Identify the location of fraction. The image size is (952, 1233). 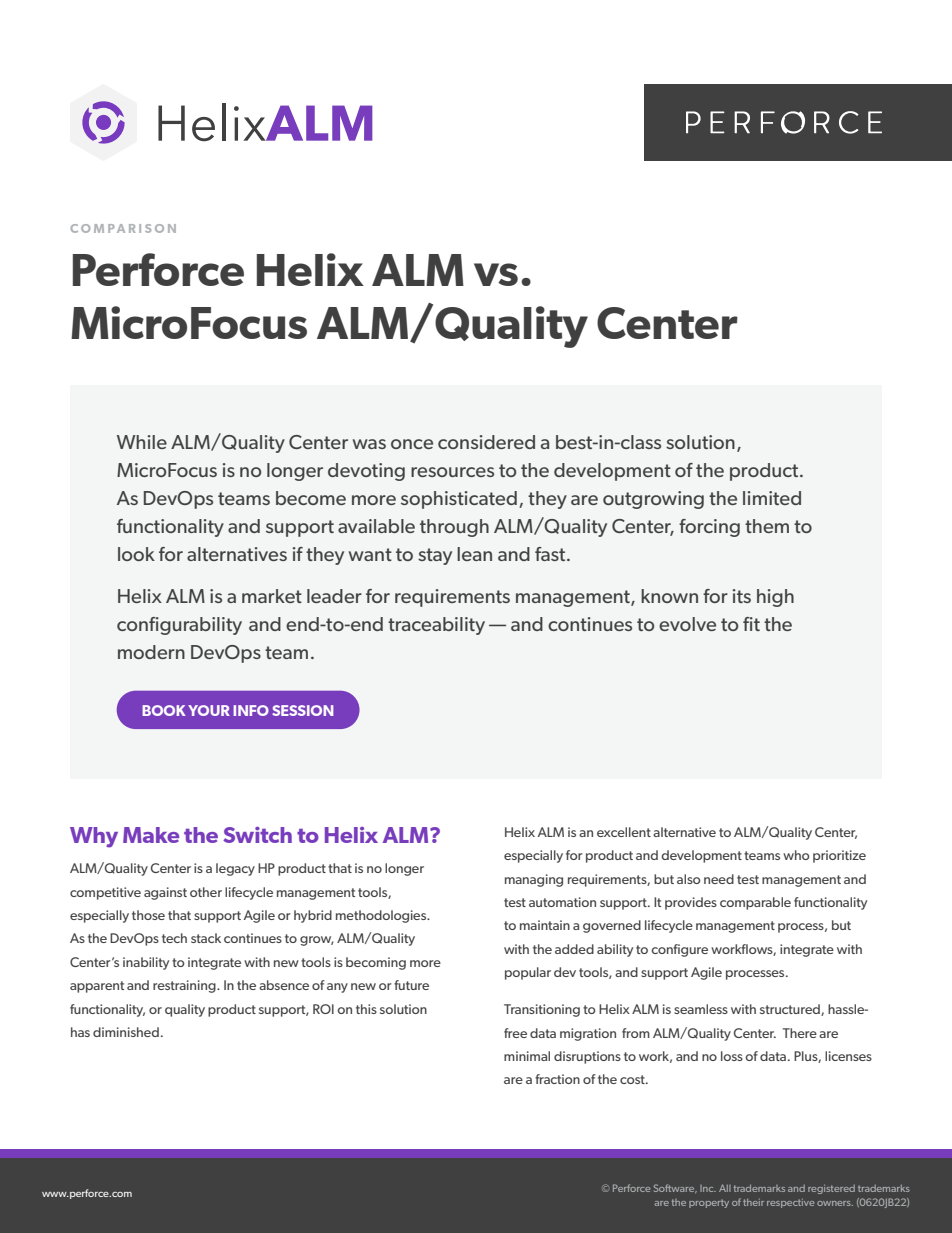
(557, 1079).
